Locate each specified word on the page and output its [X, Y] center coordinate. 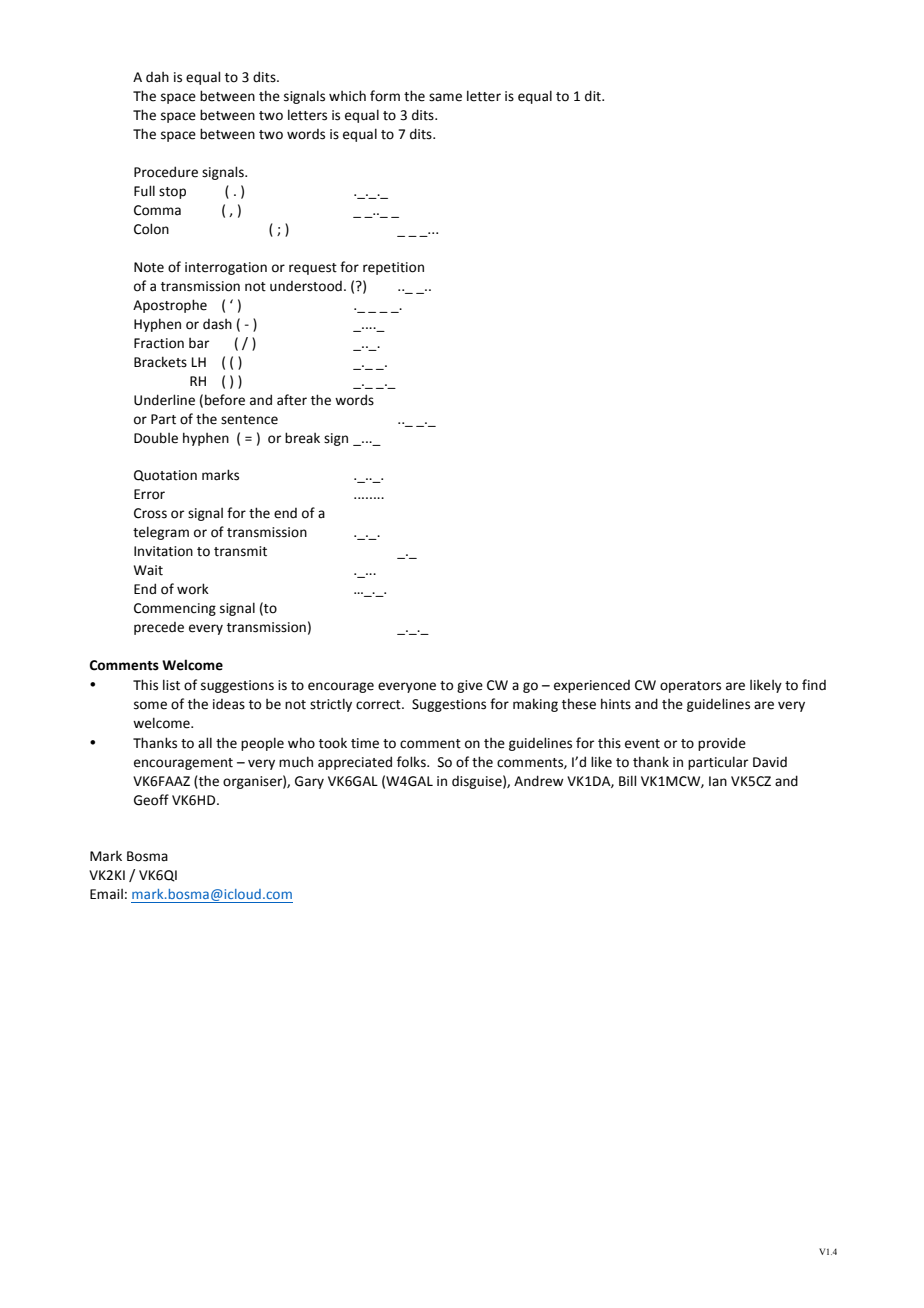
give [470, 686]
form [385, 96]
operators [690, 687]
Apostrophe [170, 306]
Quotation [165, 476]
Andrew [539, 781]
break [302, 438]
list [171, 685]
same [445, 97]
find [814, 684]
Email [106, 894]
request [313, 269]
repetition [393, 268]
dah [157, 77]
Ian [718, 781]
